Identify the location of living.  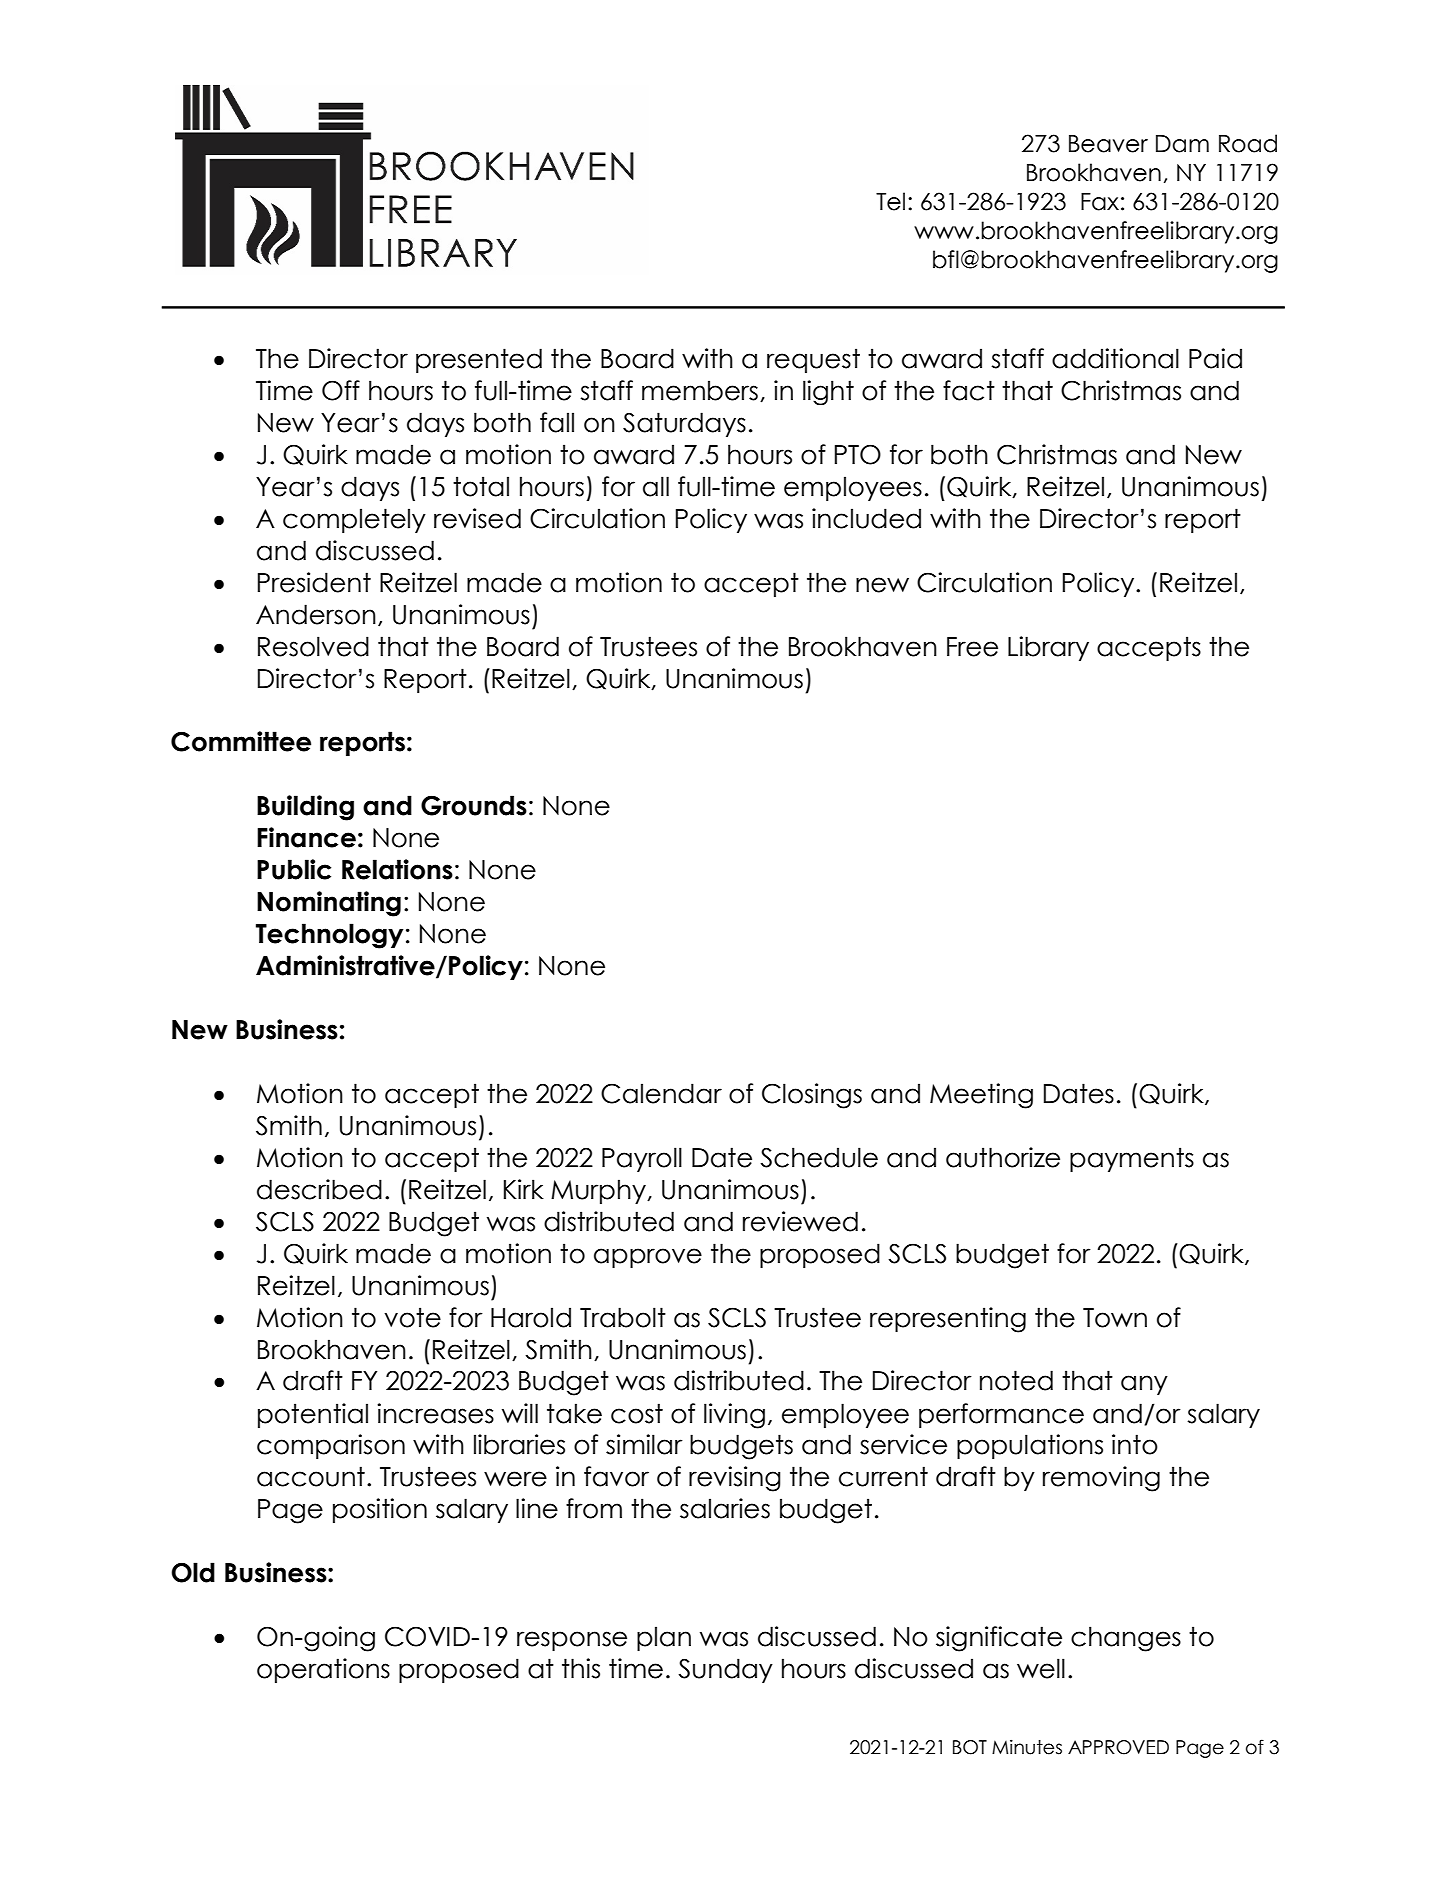
(734, 1416).
